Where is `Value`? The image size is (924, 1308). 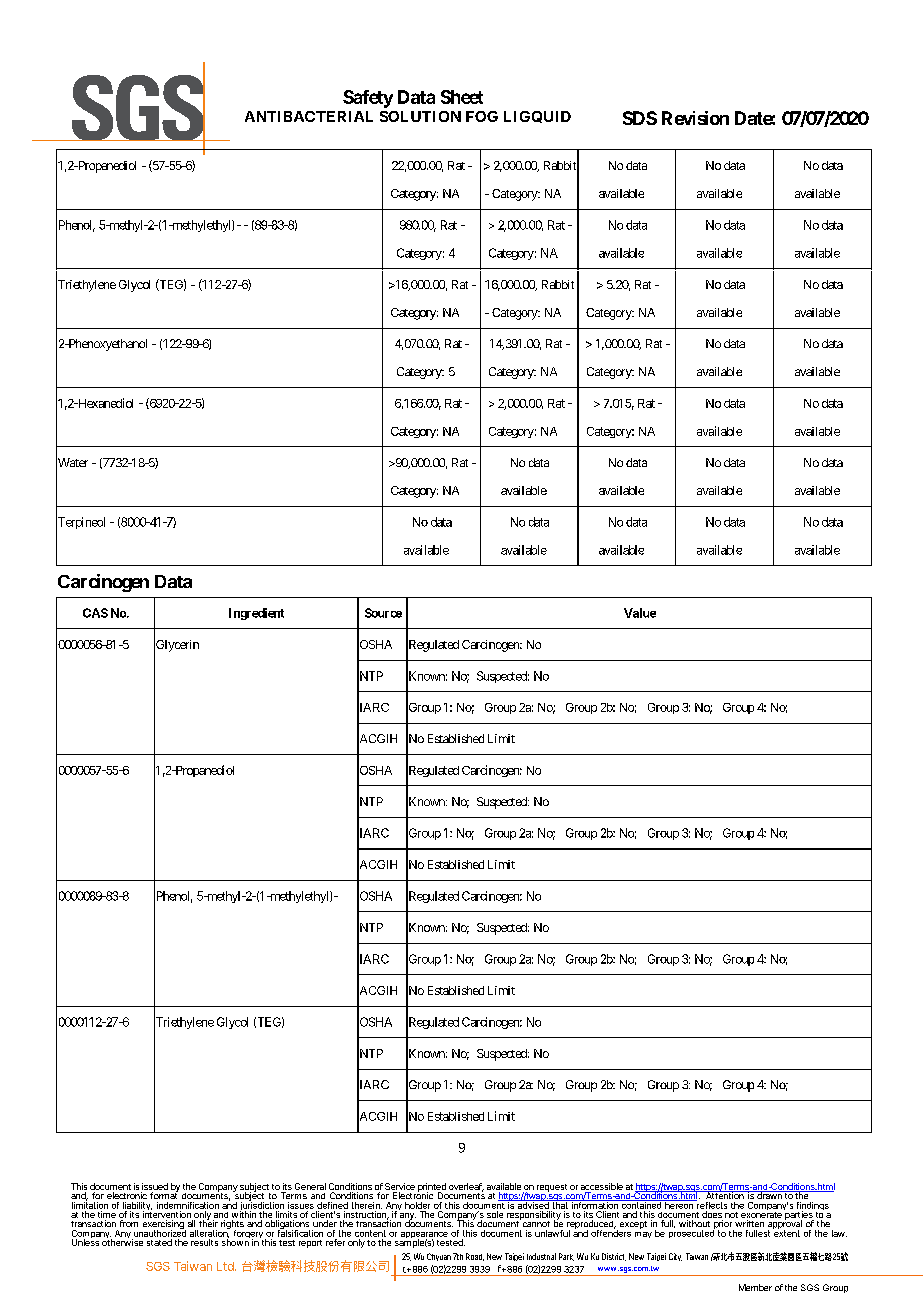 Value is located at coordinates (640, 613).
